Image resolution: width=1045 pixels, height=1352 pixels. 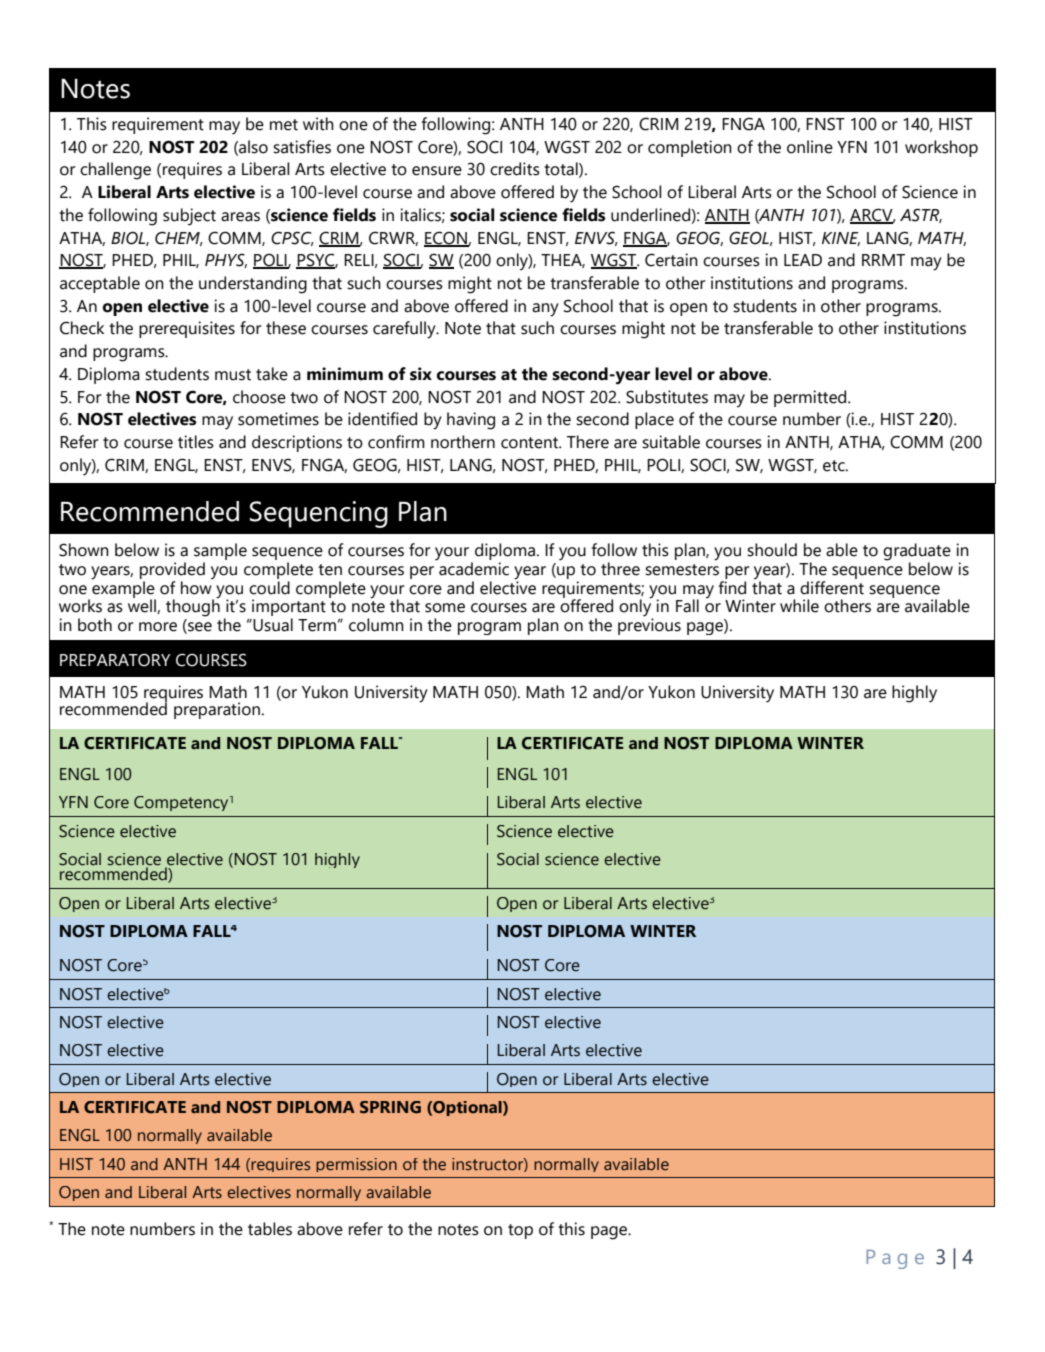 I want to click on top, so click(x=520, y=1231).
